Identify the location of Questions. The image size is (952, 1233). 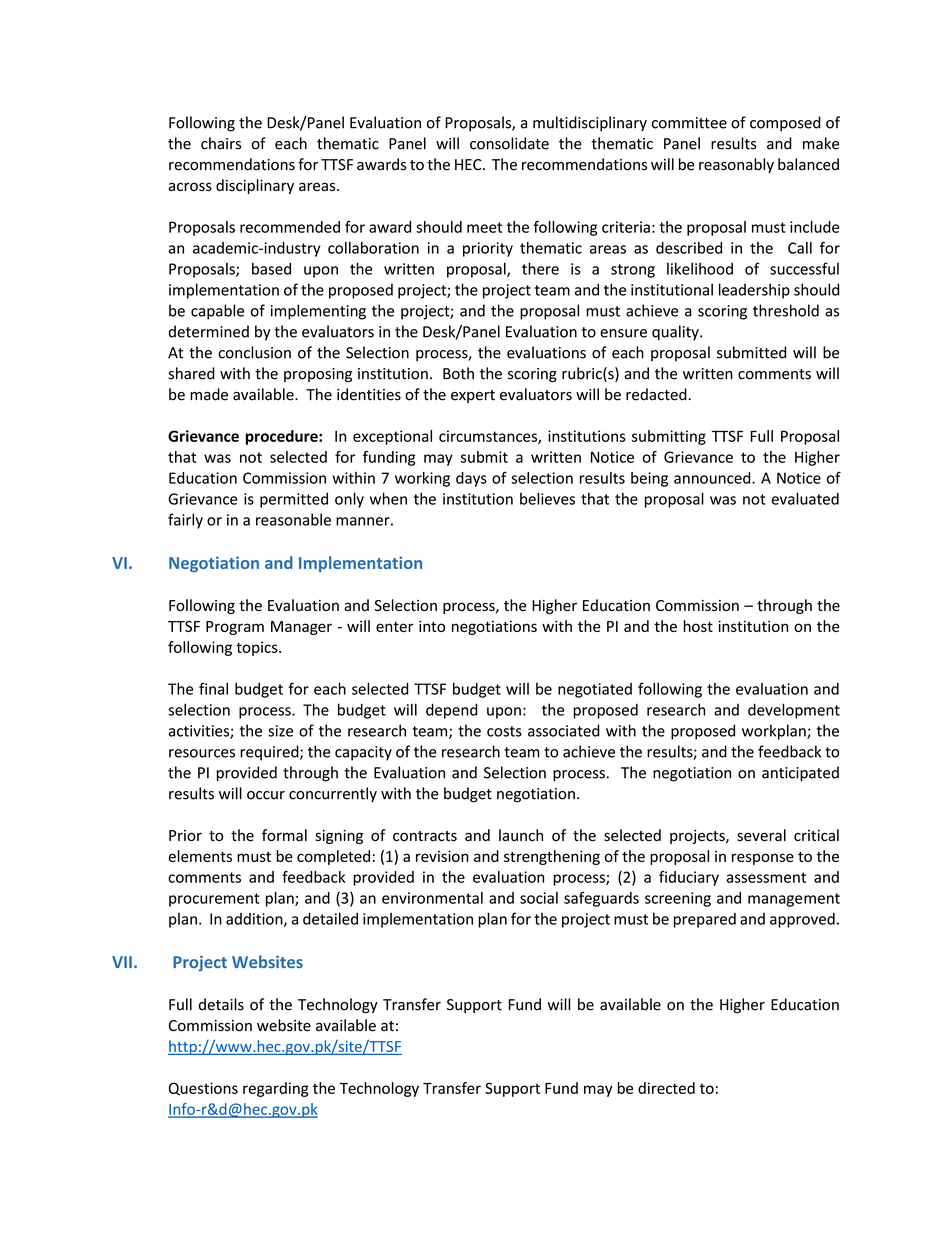
(203, 1089).
